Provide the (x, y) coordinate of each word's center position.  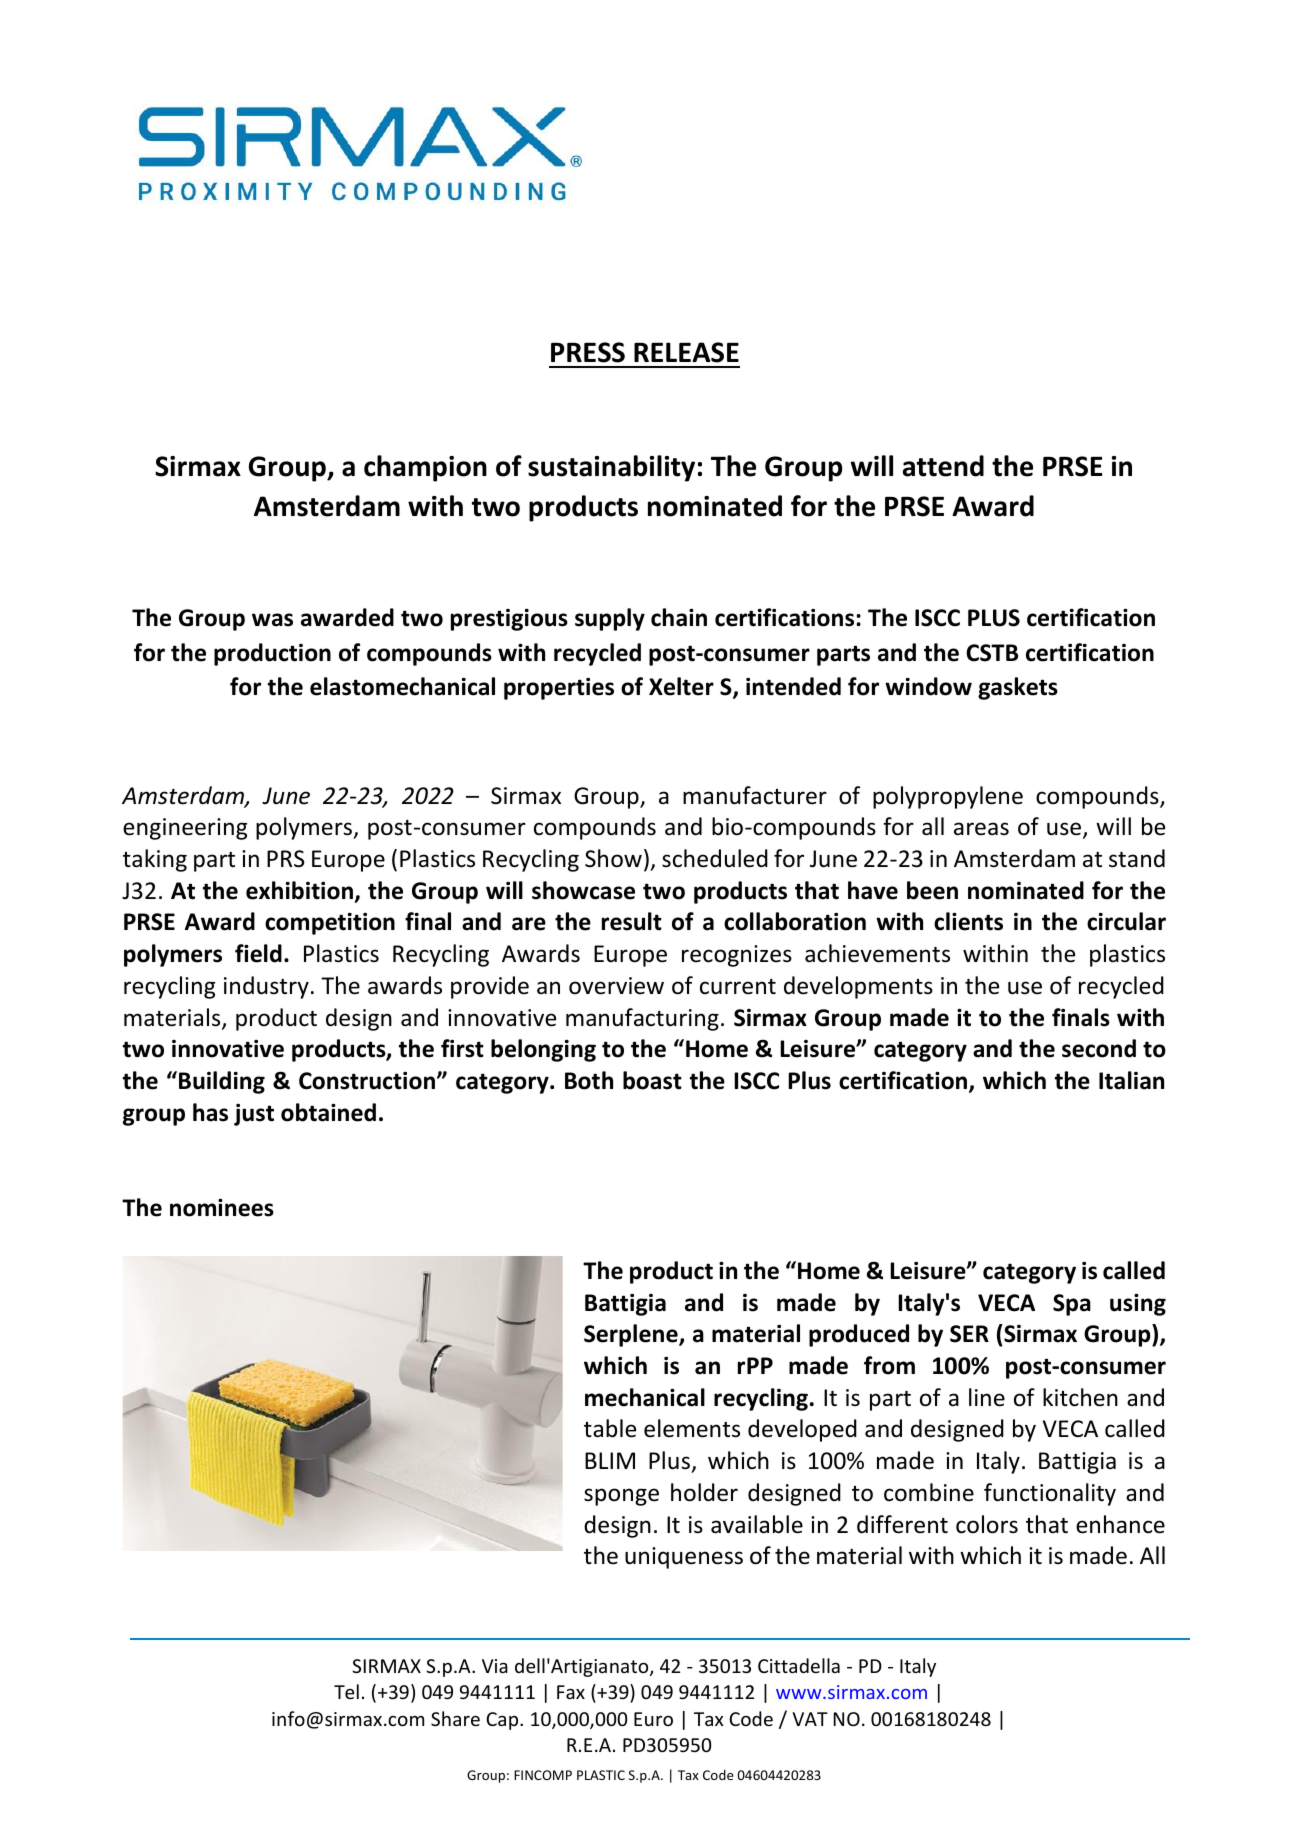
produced (859, 1335)
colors (987, 1524)
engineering (185, 829)
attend (943, 466)
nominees (222, 1207)
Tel (346, 1691)
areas (981, 829)
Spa (1072, 1305)
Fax (571, 1692)
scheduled (715, 858)
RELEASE (686, 352)
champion (425, 468)
